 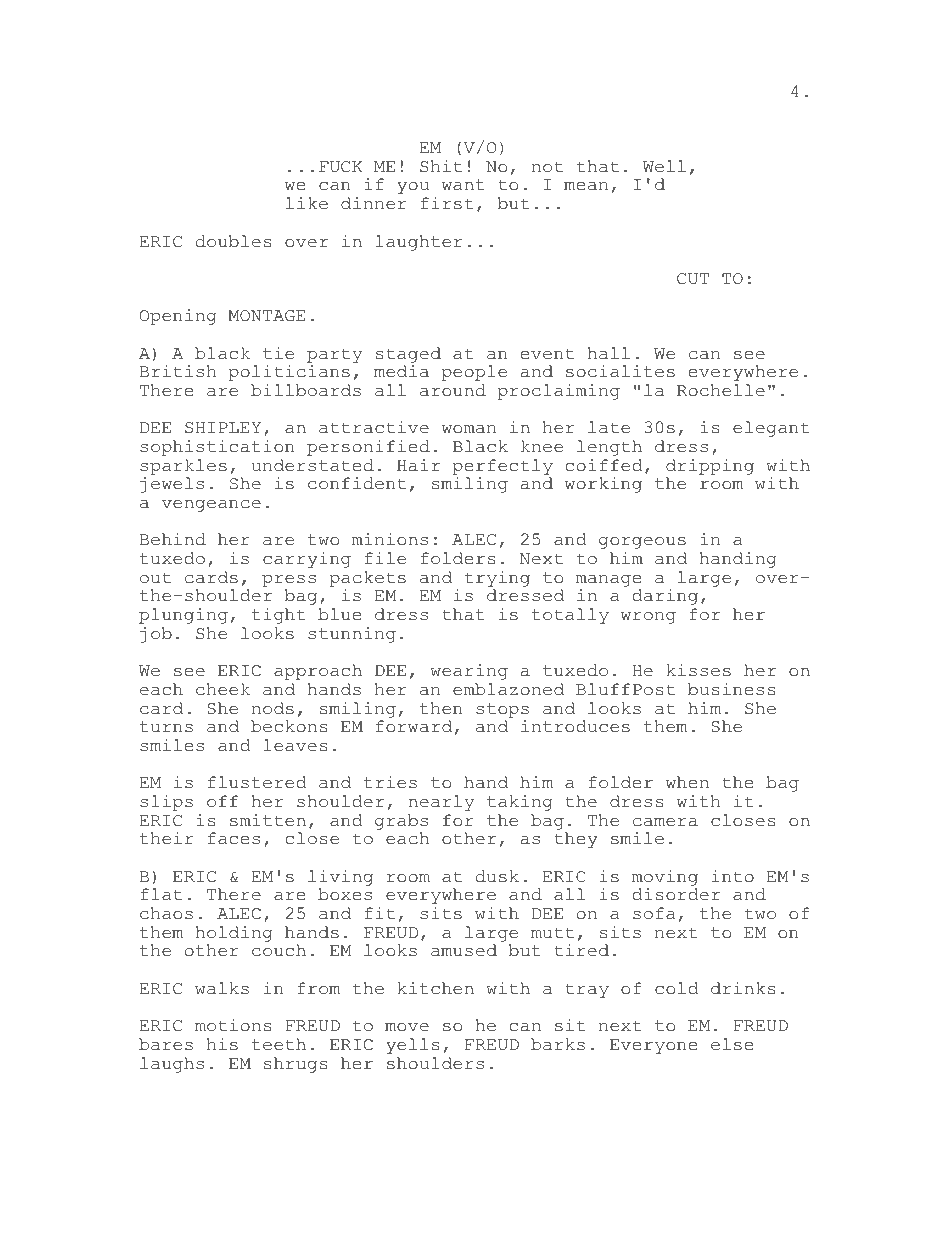 I want to click on trying, so click(x=497, y=579).
